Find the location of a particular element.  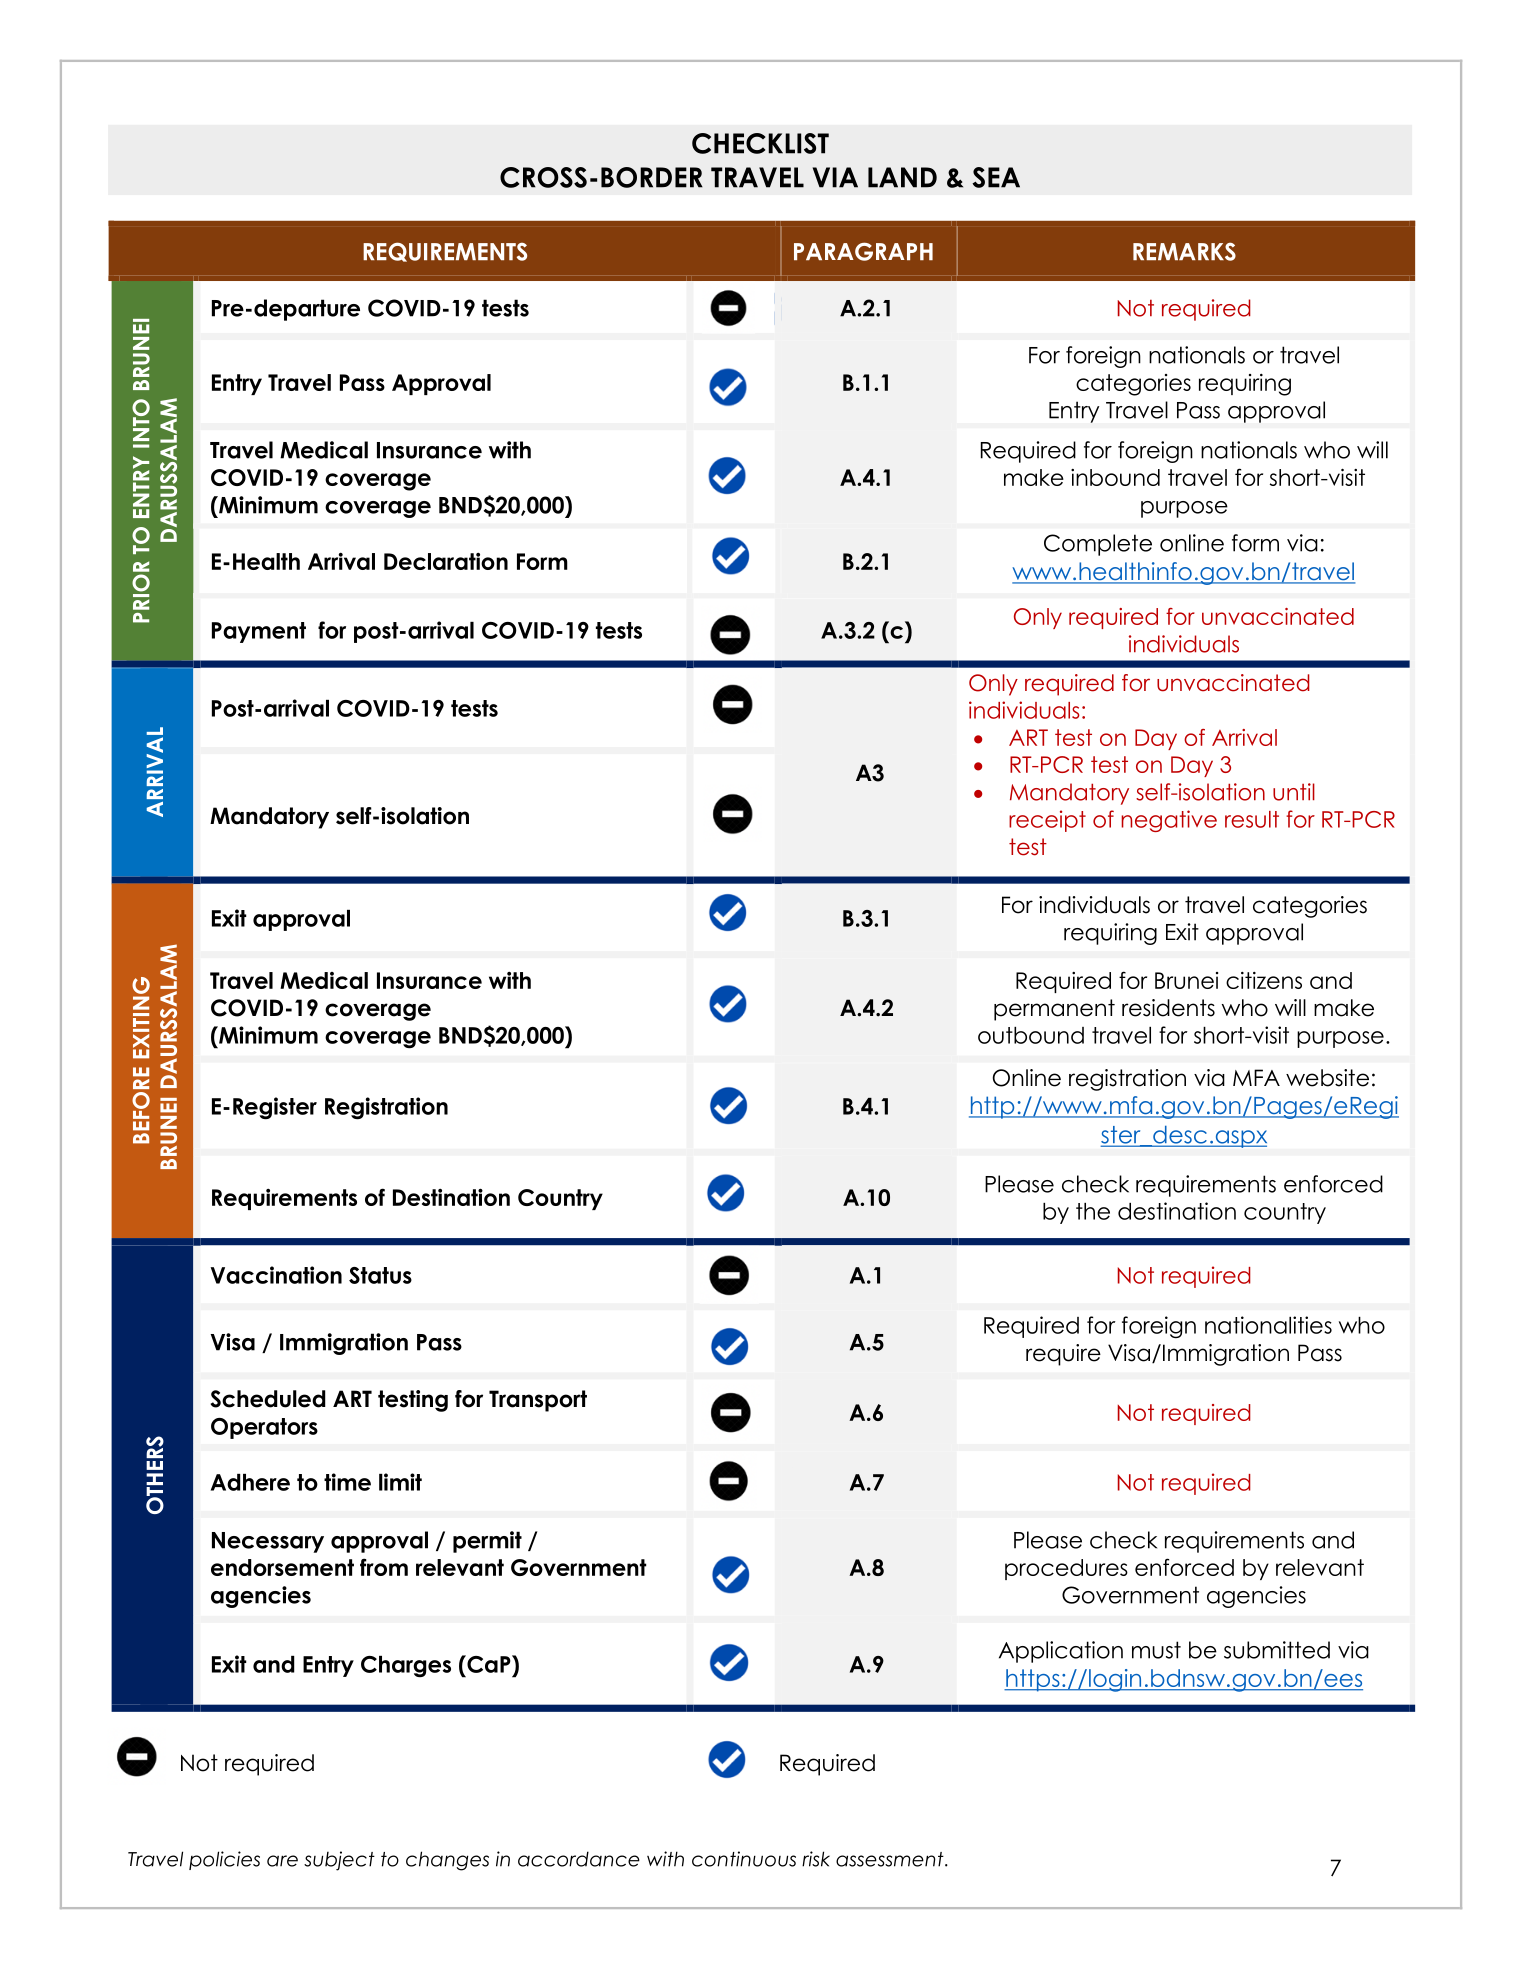

receipt is located at coordinates (1047, 821).
